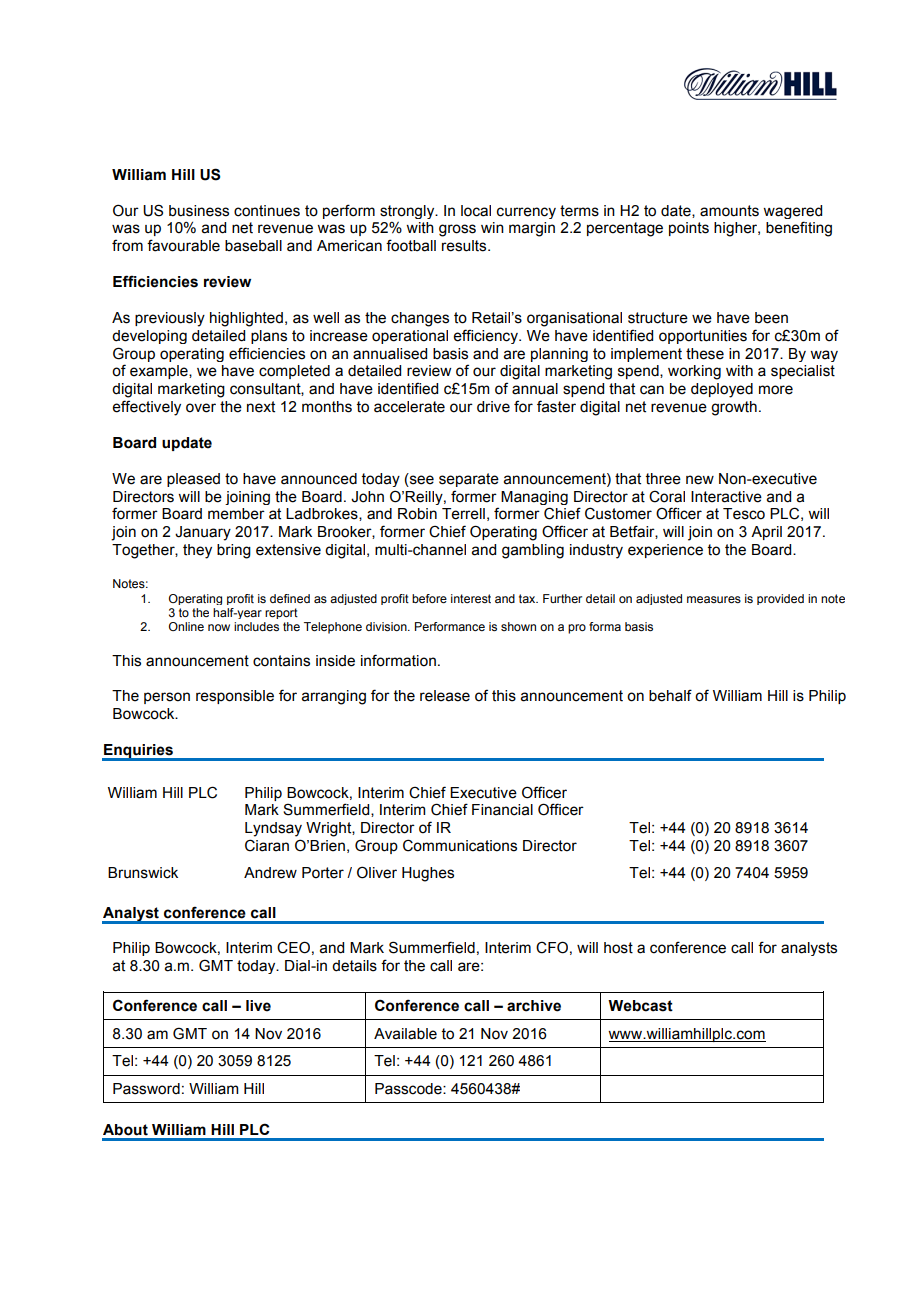 The image size is (924, 1308). Describe the element at coordinates (729, 211) in the screenshot. I see `amounts` at that location.
